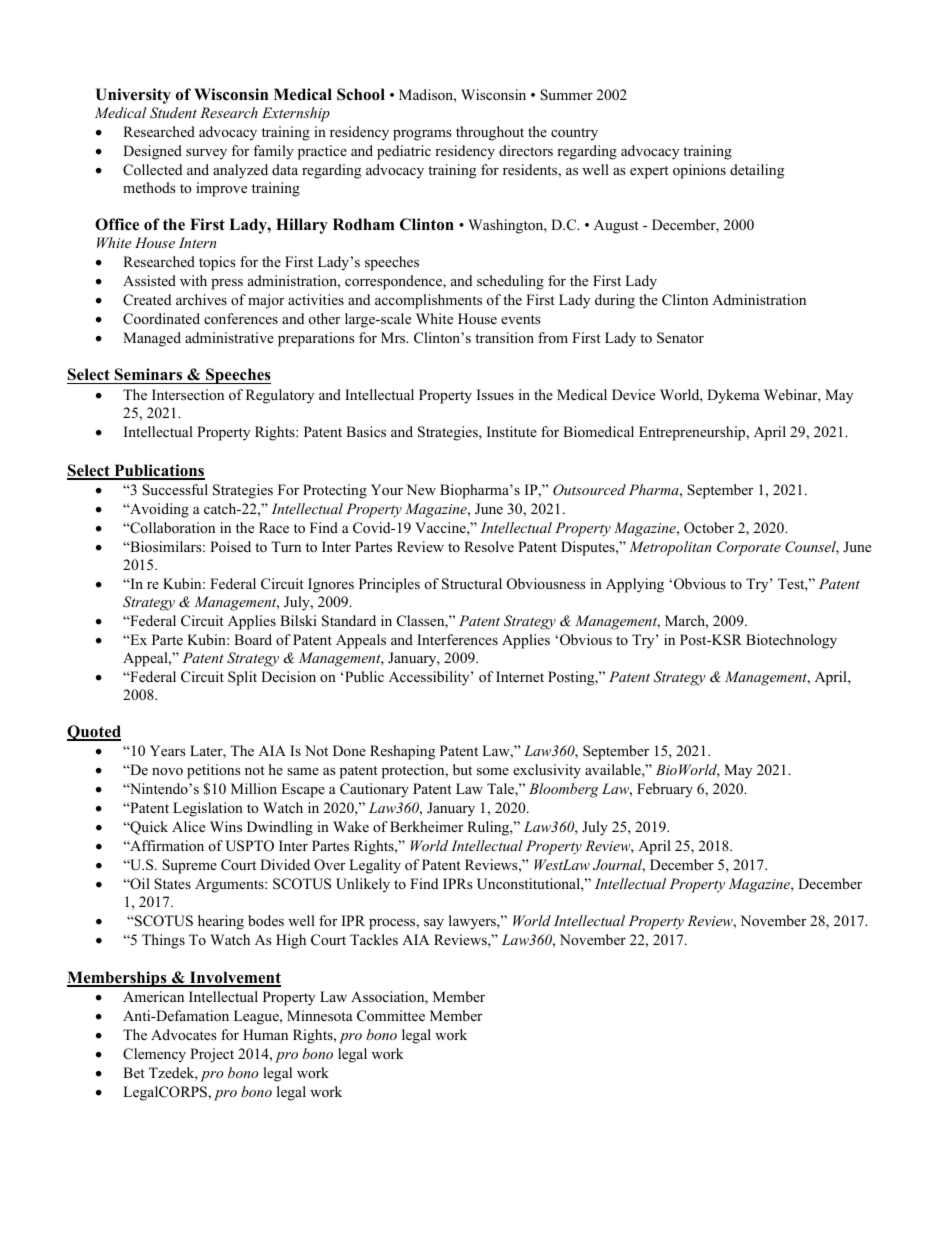  Describe the element at coordinates (434, 924) in the screenshot. I see `say` at that location.
